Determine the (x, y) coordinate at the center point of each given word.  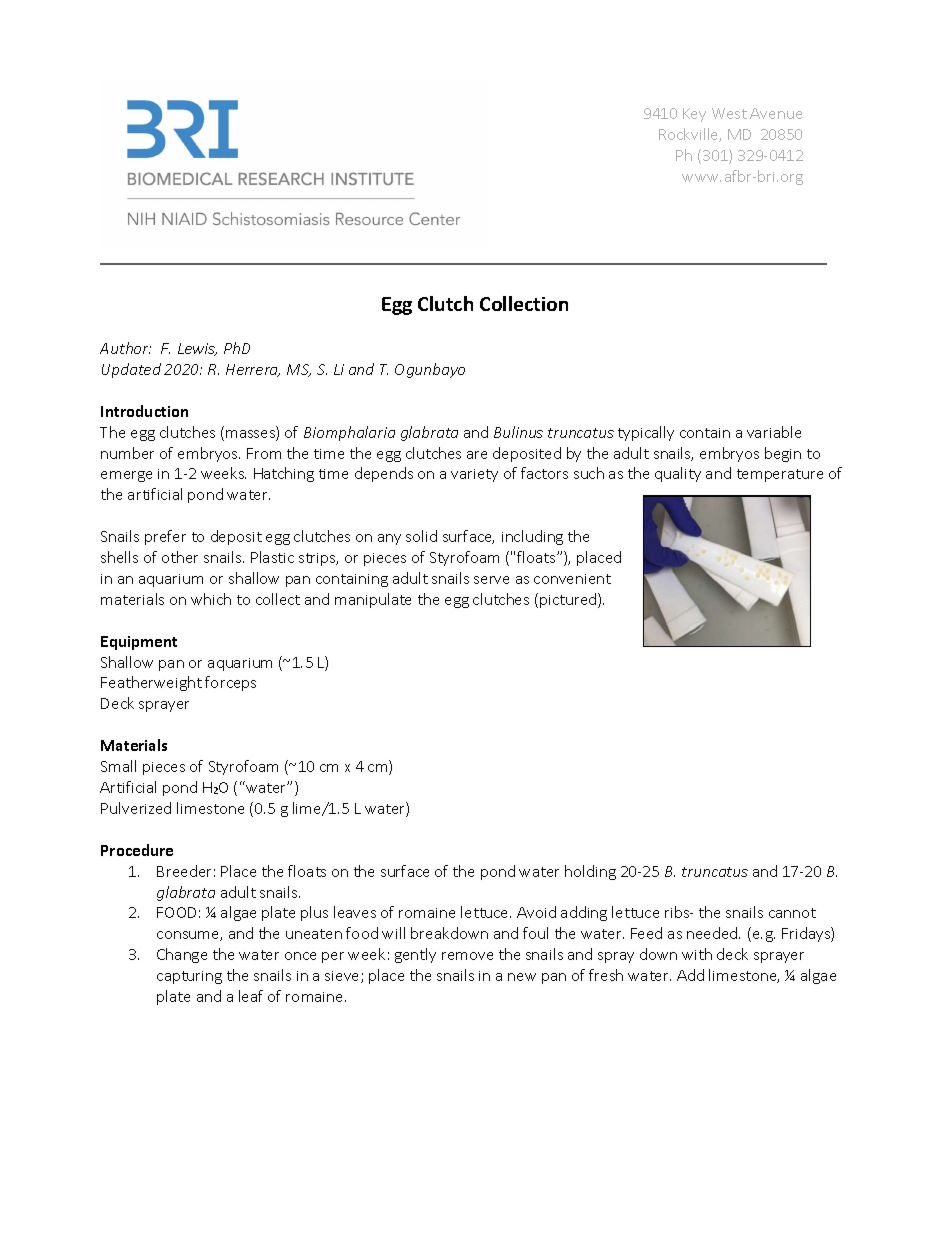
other (180, 557)
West (729, 113)
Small (118, 766)
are (477, 455)
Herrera (253, 370)
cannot (792, 913)
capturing (189, 977)
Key (694, 115)
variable (774, 432)
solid (421, 536)
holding (590, 872)
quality (678, 474)
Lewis (197, 349)
